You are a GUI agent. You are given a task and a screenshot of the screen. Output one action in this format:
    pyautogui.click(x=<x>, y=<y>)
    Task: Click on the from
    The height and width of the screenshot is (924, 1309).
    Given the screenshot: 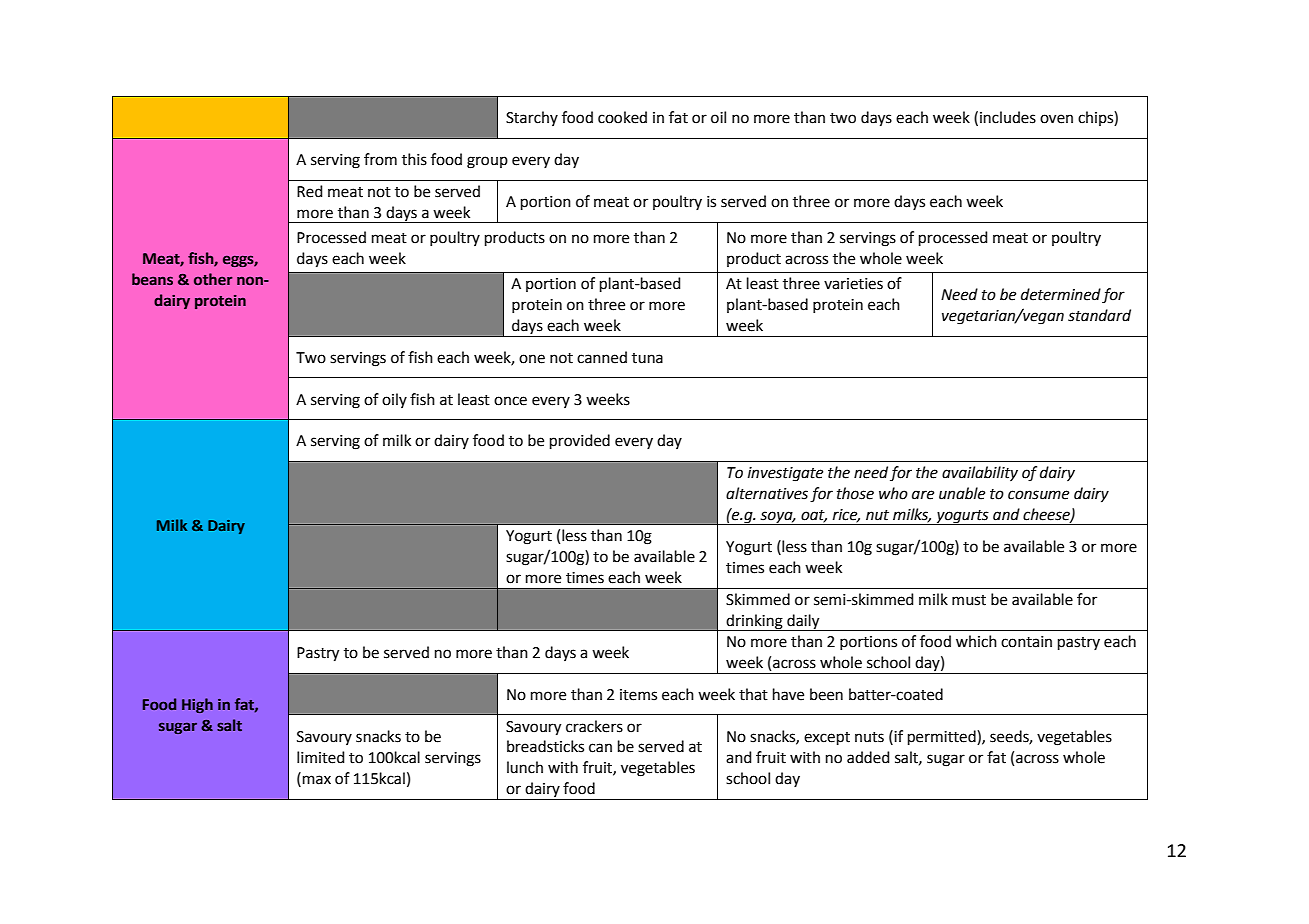 What is the action you would take?
    pyautogui.click(x=380, y=159)
